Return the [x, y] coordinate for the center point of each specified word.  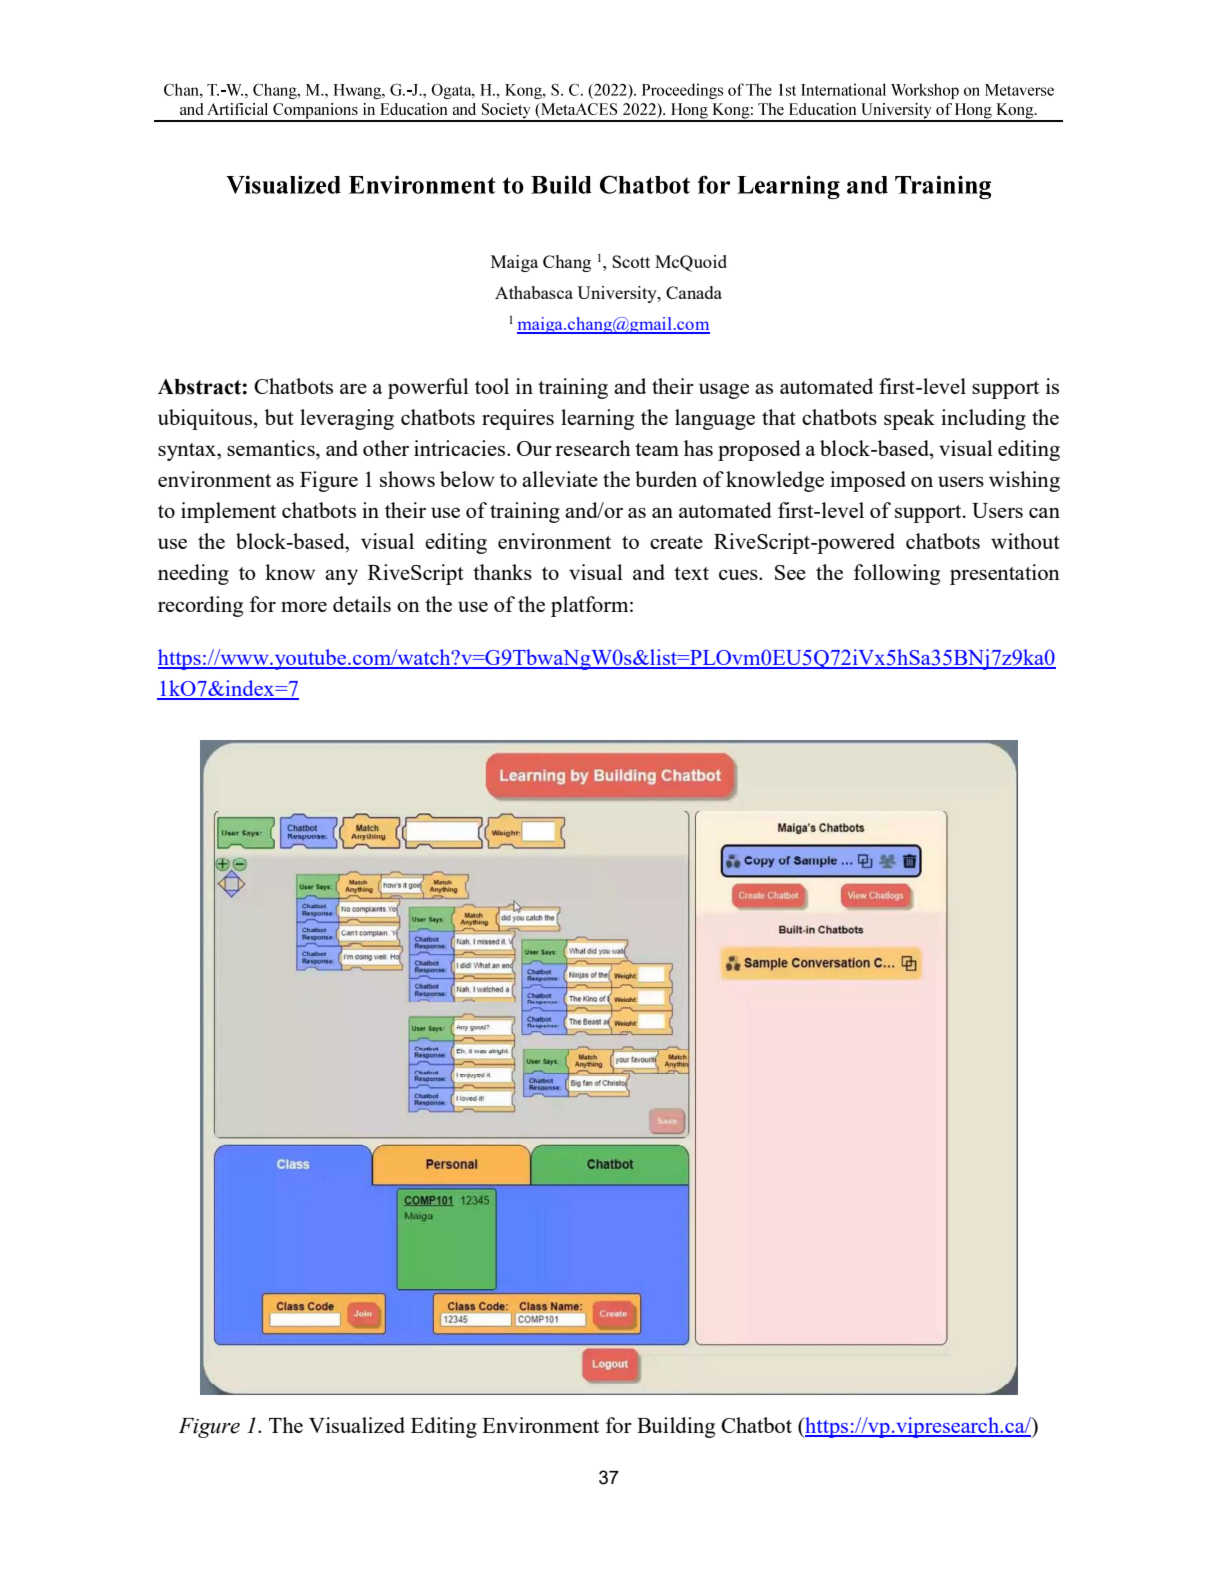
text [691, 573]
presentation [1005, 574]
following [897, 574]
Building [676, 1427]
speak [909, 419]
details [362, 604]
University [618, 294]
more [304, 607]
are [353, 389]
